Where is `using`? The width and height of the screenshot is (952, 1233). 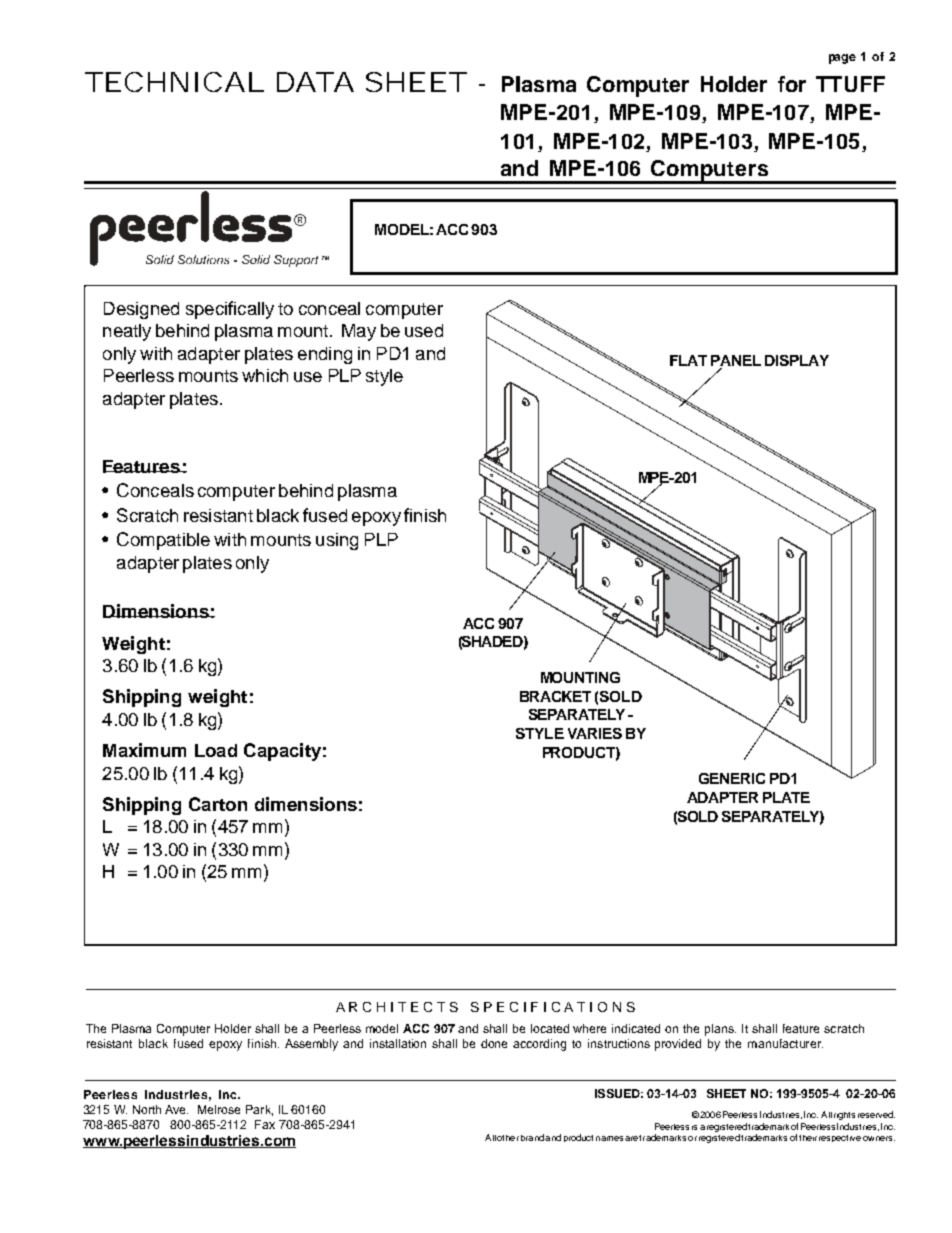
using is located at coordinates (337, 541).
